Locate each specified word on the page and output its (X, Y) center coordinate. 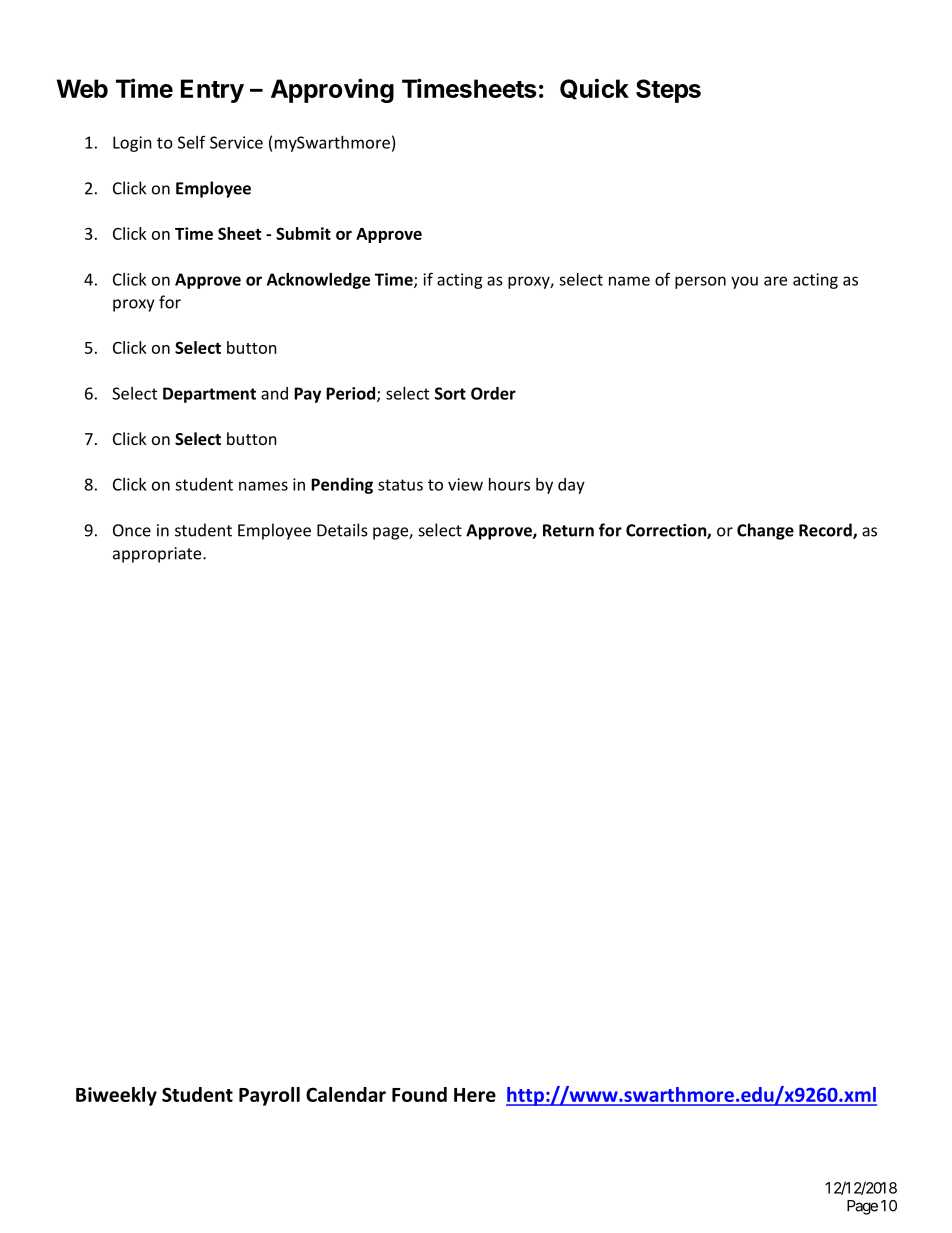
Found (419, 1094)
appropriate (158, 555)
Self (191, 142)
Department (209, 395)
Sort (450, 393)
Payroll (269, 1096)
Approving (332, 90)
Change (765, 531)
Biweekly (116, 1096)
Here (475, 1095)
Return (568, 530)
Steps (668, 91)
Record (826, 531)
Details (342, 530)
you (744, 282)
